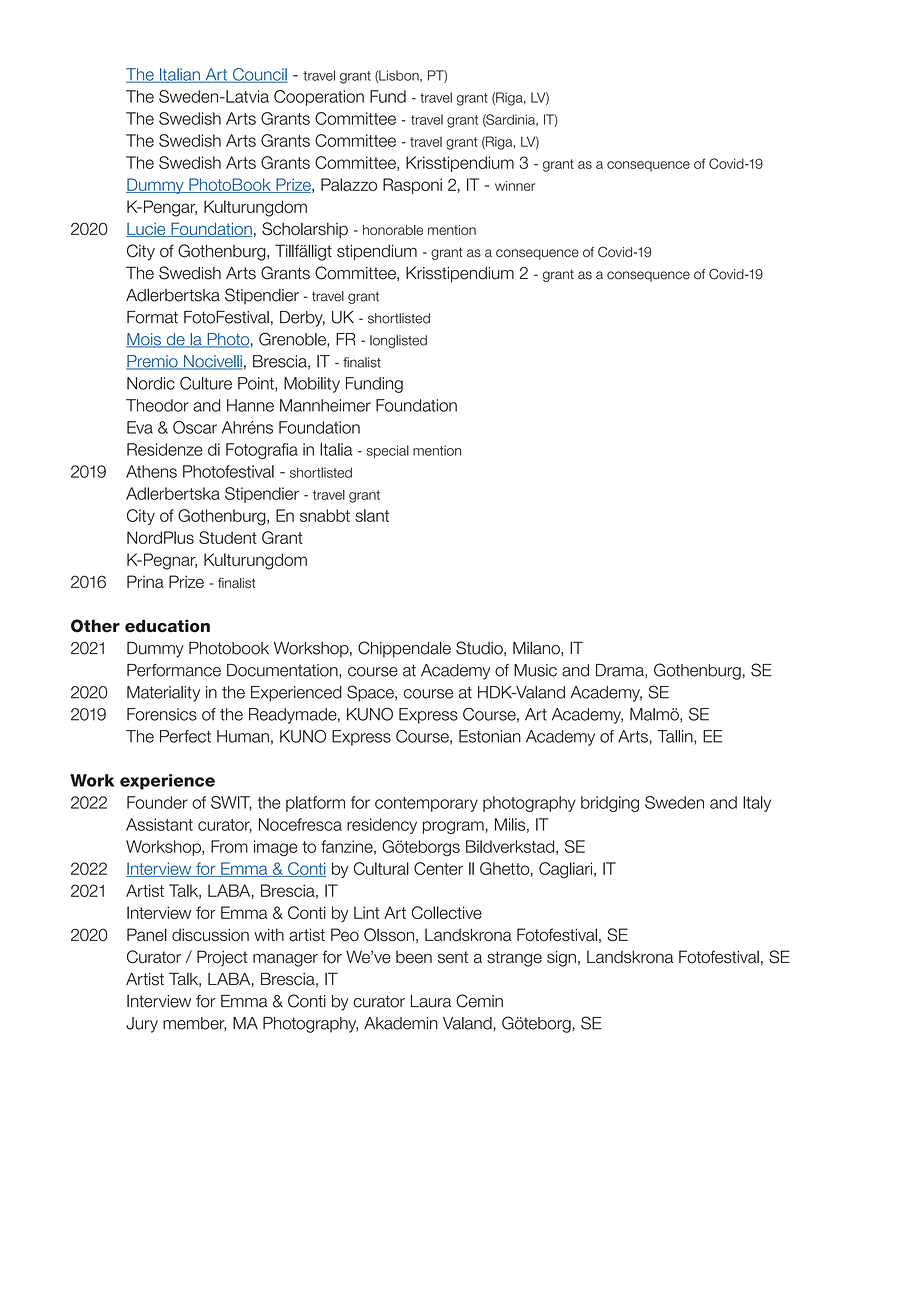 This screenshot has height=1308, width=924. Describe the element at coordinates (431, 1001) in the screenshot. I see `Laura` at that location.
